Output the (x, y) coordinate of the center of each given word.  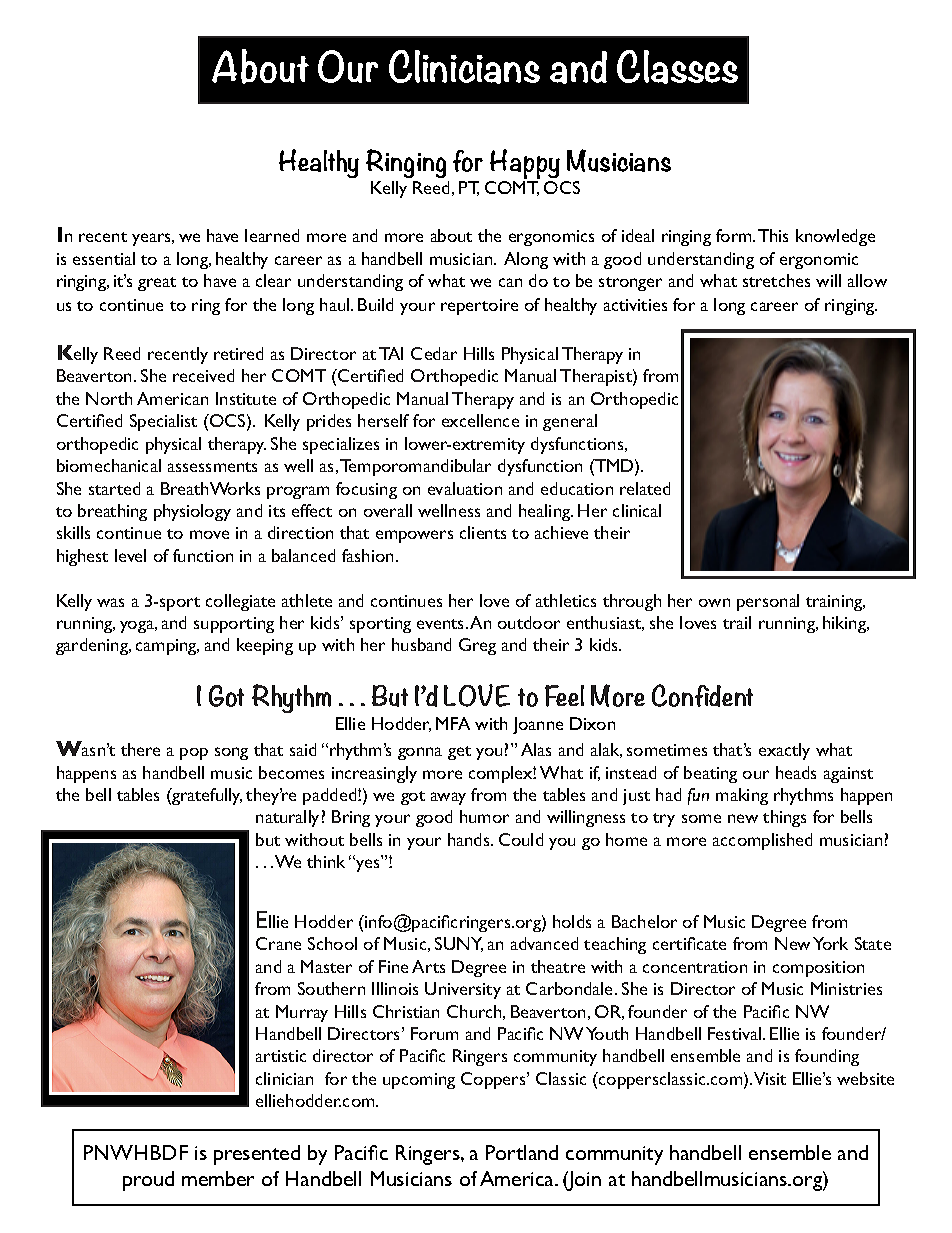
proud (148, 1181)
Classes (677, 67)
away (448, 798)
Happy (525, 166)
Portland (522, 1152)
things (784, 818)
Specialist (163, 422)
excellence (480, 420)
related (645, 488)
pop (194, 754)
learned (272, 235)
